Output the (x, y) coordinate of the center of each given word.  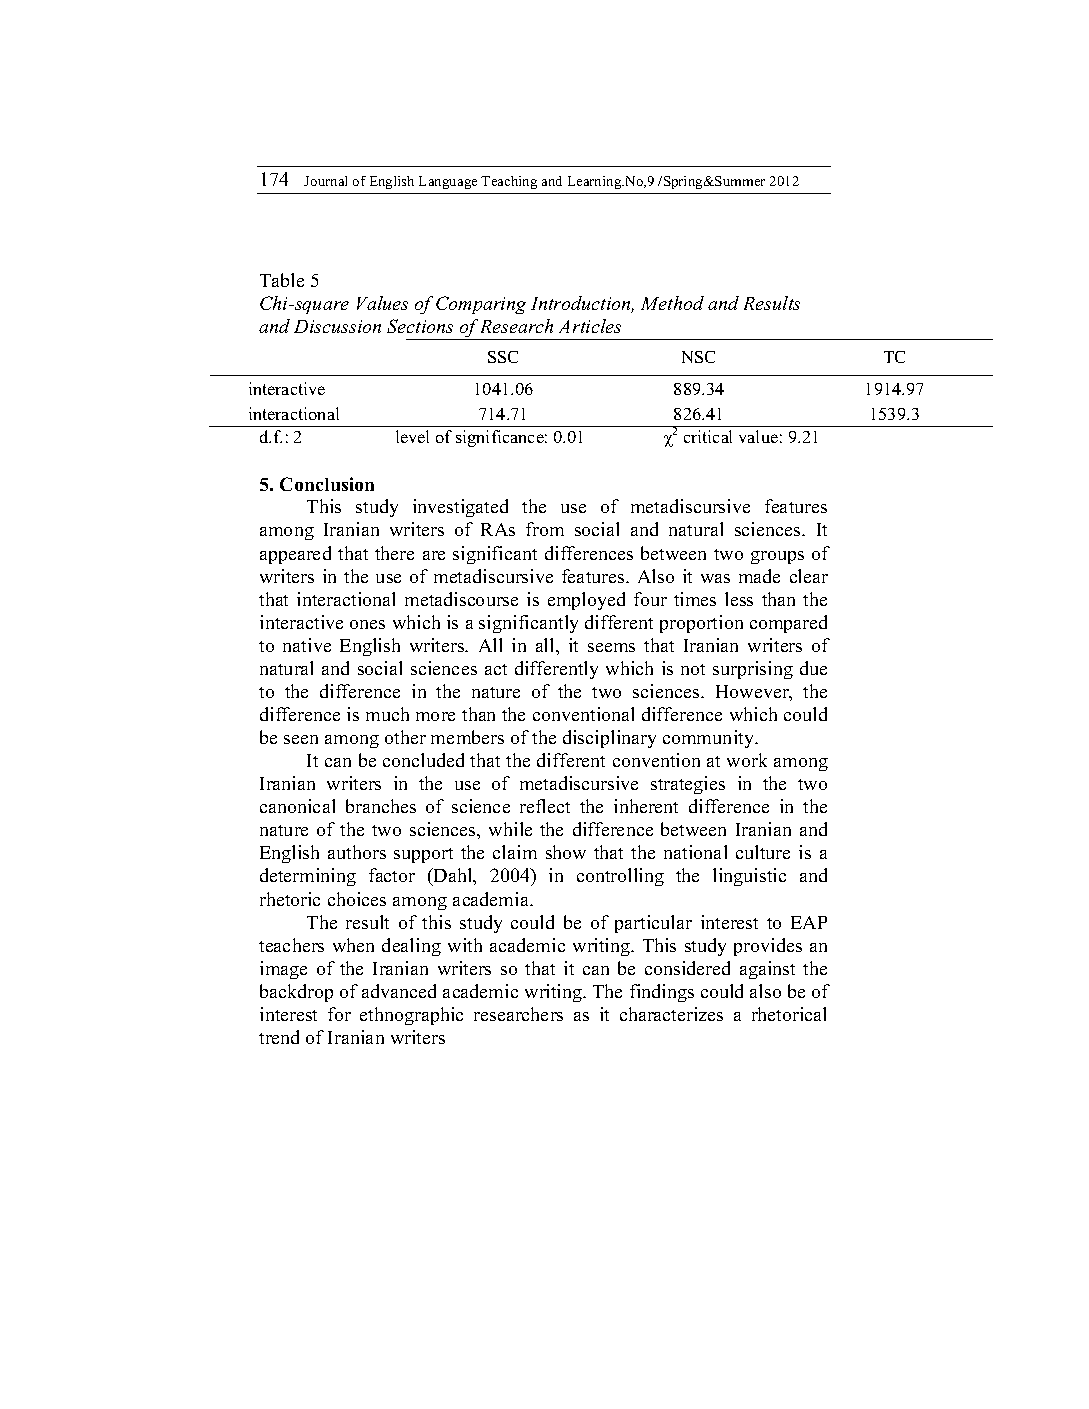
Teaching (509, 182)
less (739, 599)
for (339, 1014)
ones (367, 624)
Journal (325, 181)
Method (672, 303)
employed (586, 601)
